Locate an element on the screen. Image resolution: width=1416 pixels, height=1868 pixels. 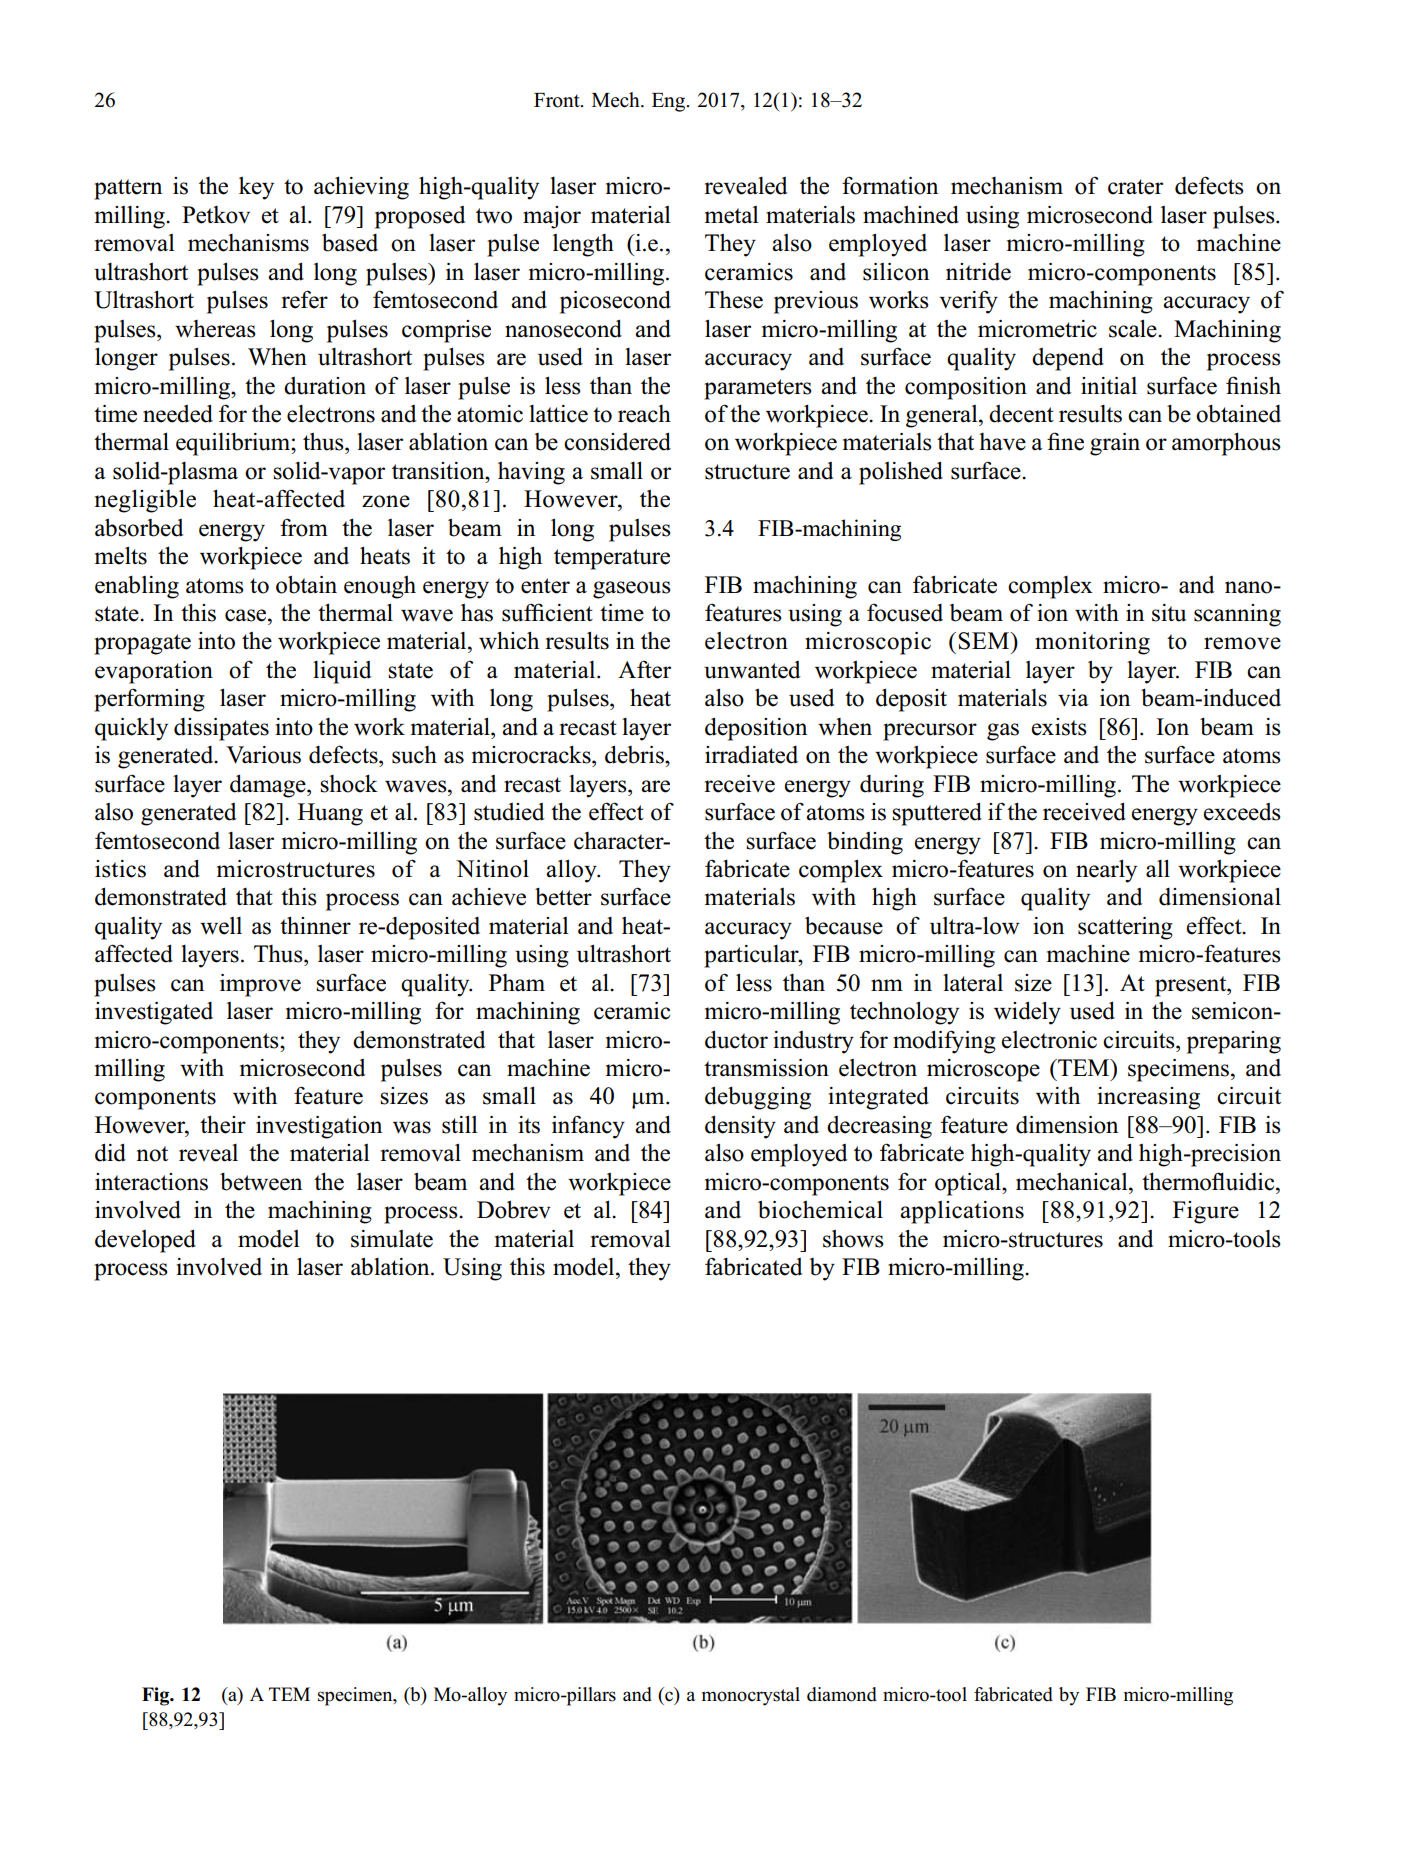
nearly is located at coordinates (1106, 871).
